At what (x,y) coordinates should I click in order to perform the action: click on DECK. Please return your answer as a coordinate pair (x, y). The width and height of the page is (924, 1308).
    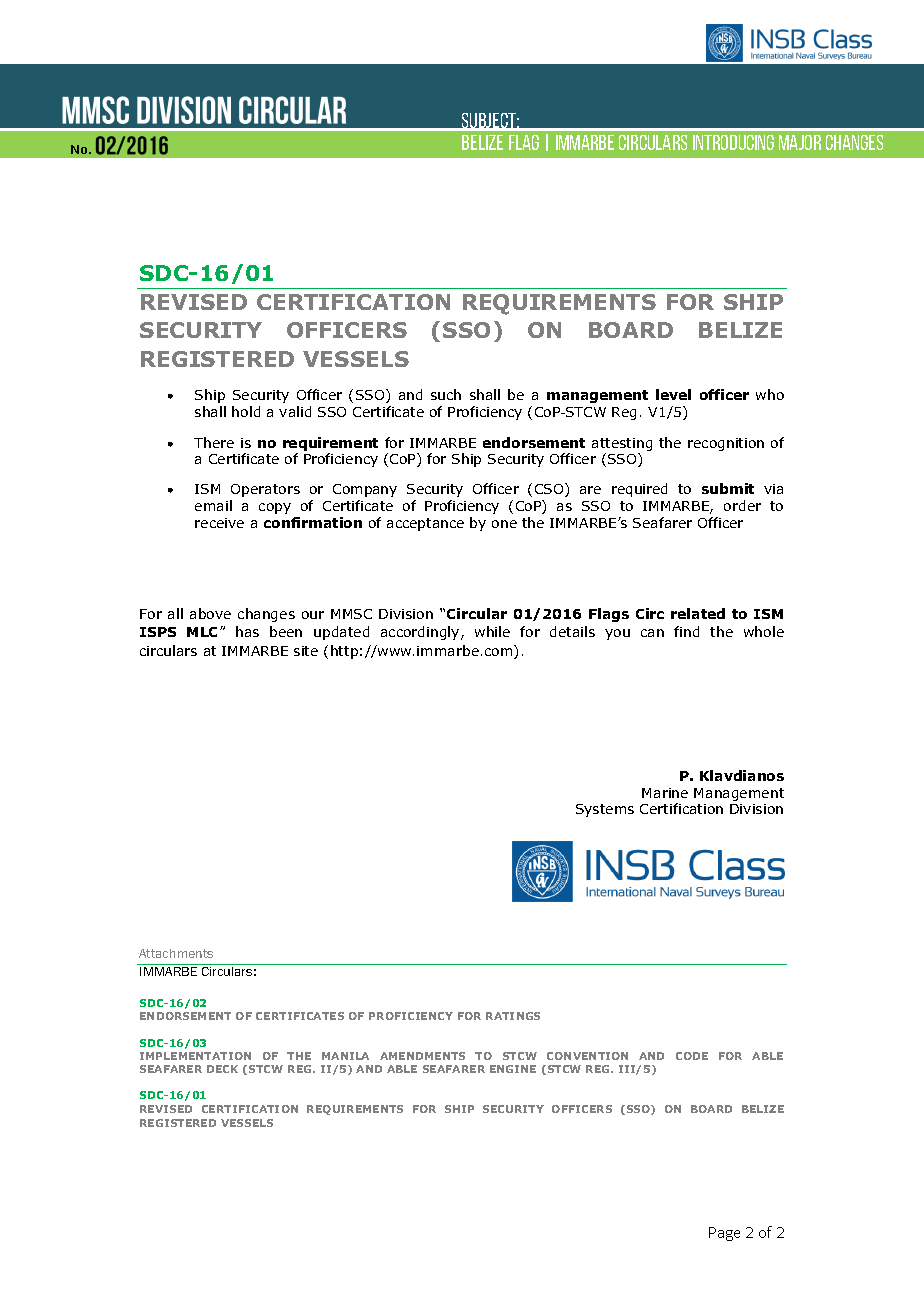
    Looking at the image, I should click on (222, 1069).
